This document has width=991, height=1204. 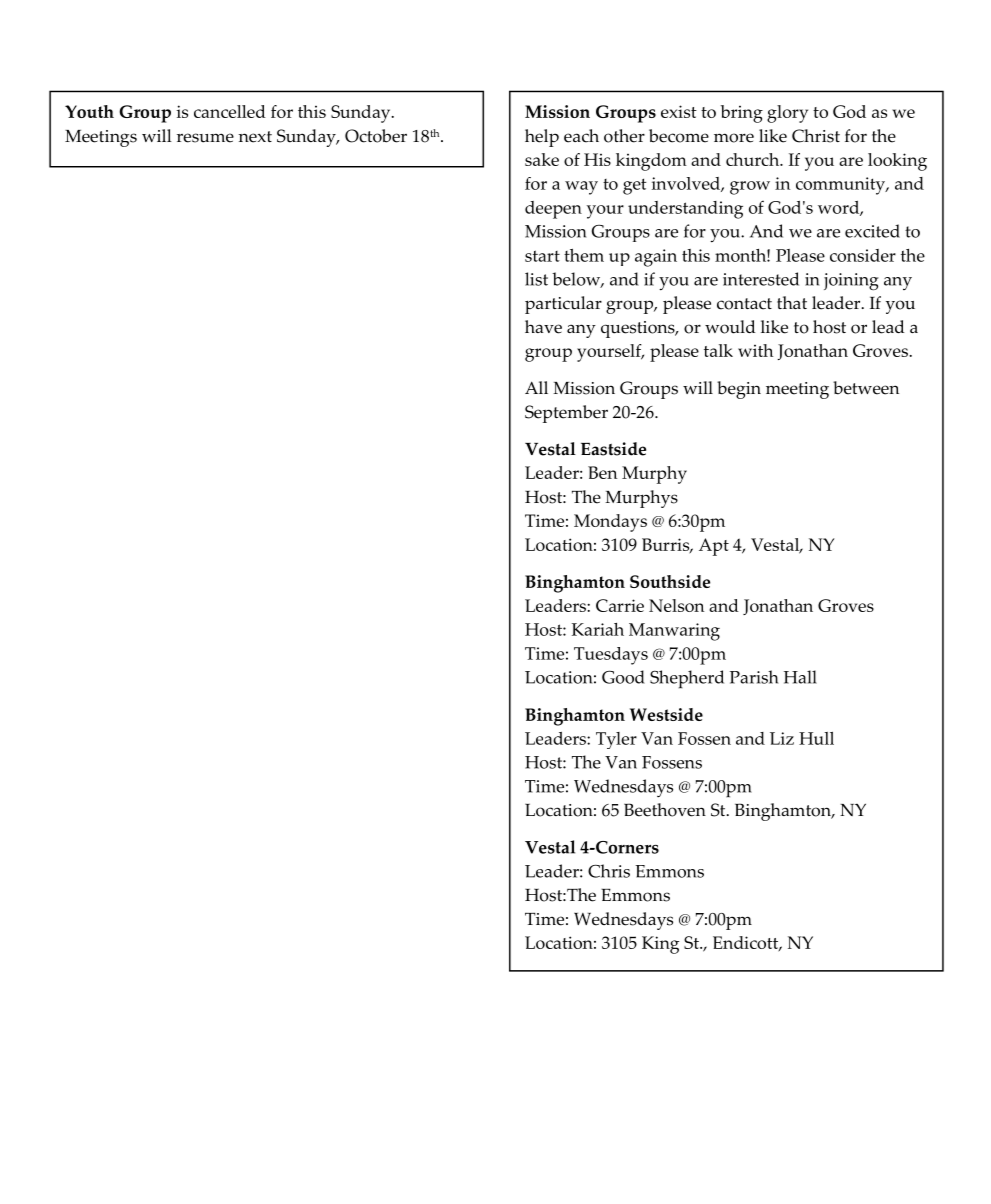 What do you see at coordinates (739, 390) in the document?
I see `begin` at bounding box center [739, 390].
